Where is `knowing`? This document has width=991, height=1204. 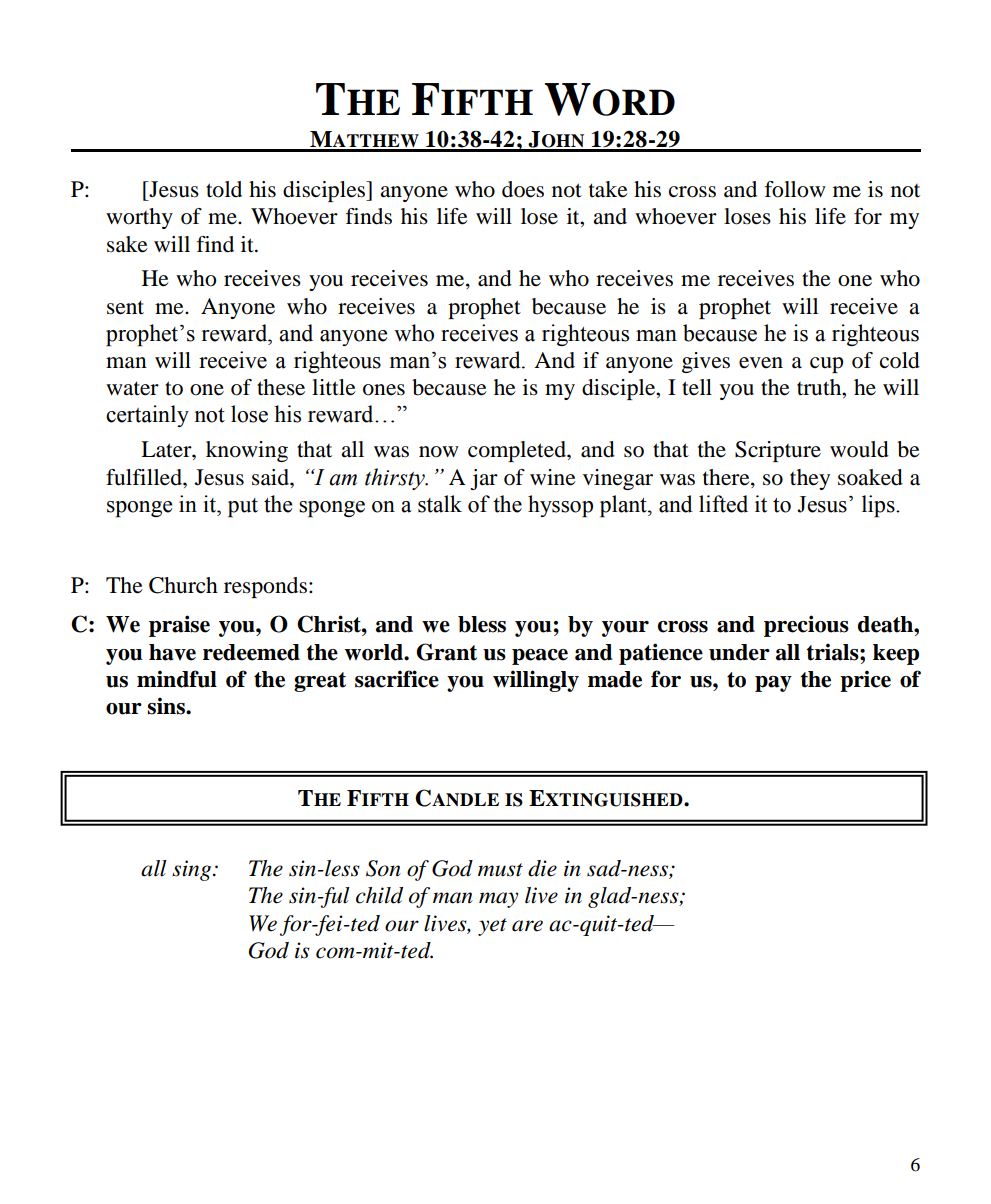 knowing is located at coordinates (247, 451).
